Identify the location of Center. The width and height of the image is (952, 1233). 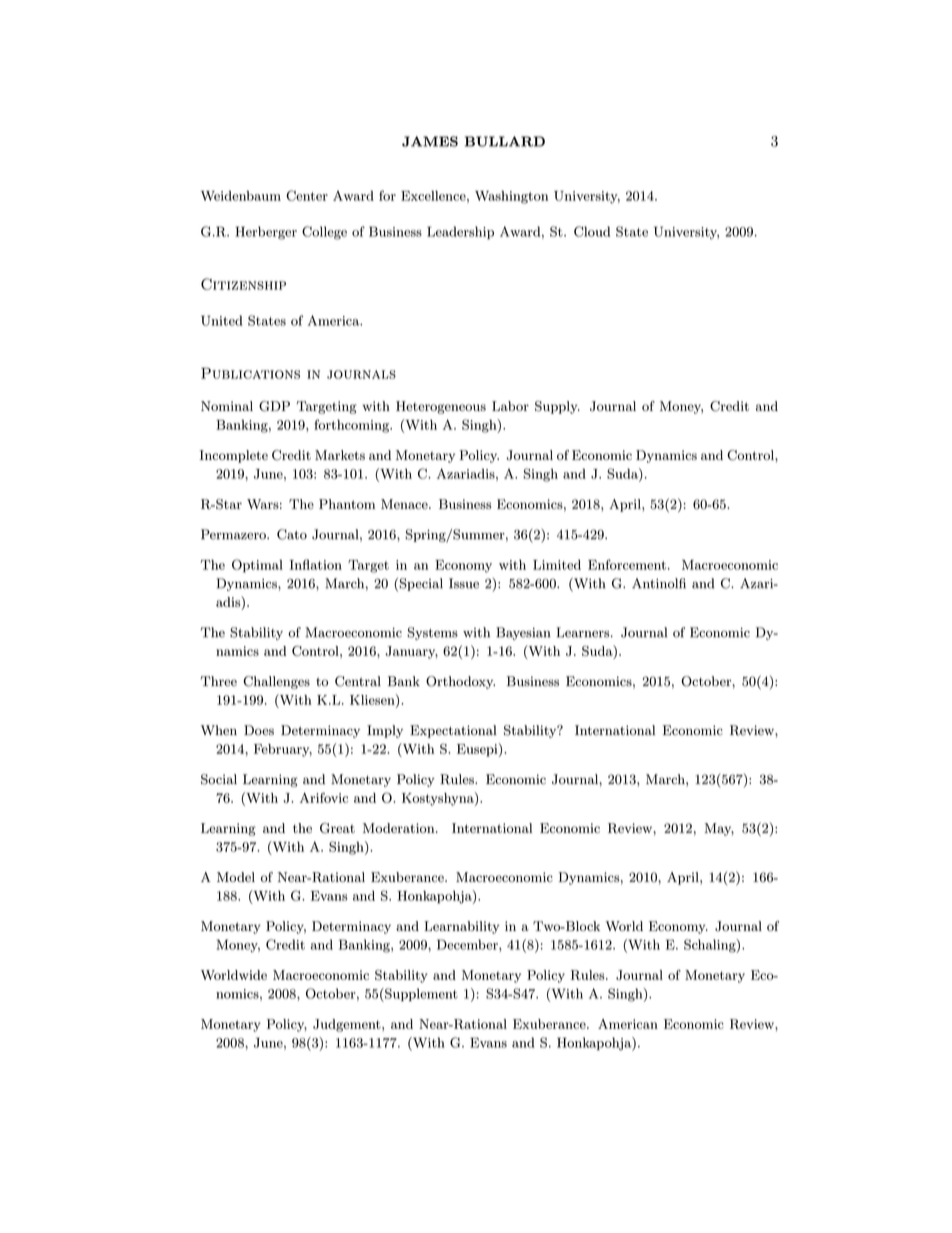
(307, 195).
